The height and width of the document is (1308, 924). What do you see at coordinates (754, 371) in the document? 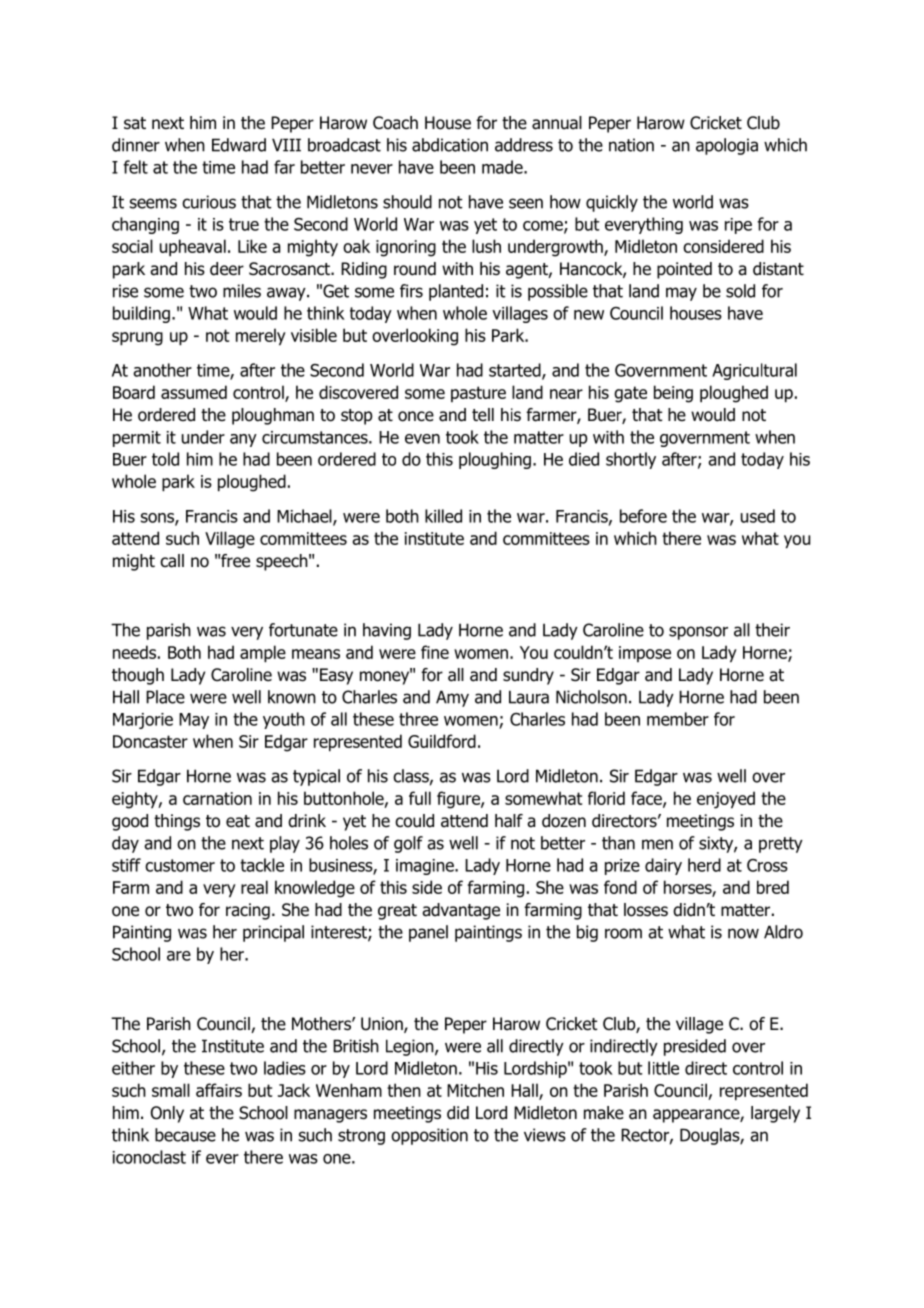
I see `Agricultural` at bounding box center [754, 371].
